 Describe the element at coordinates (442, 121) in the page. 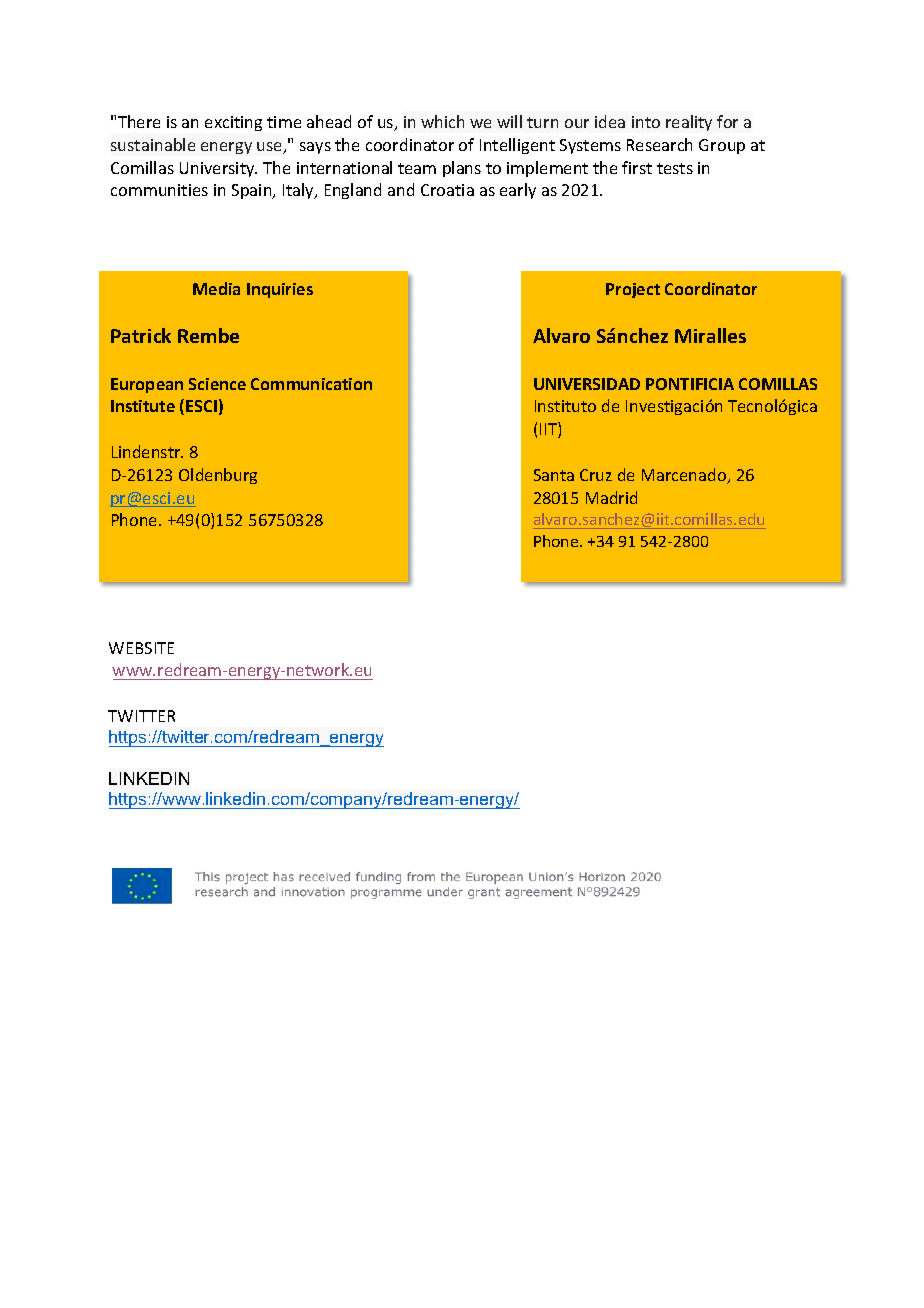

I see `which` at that location.
